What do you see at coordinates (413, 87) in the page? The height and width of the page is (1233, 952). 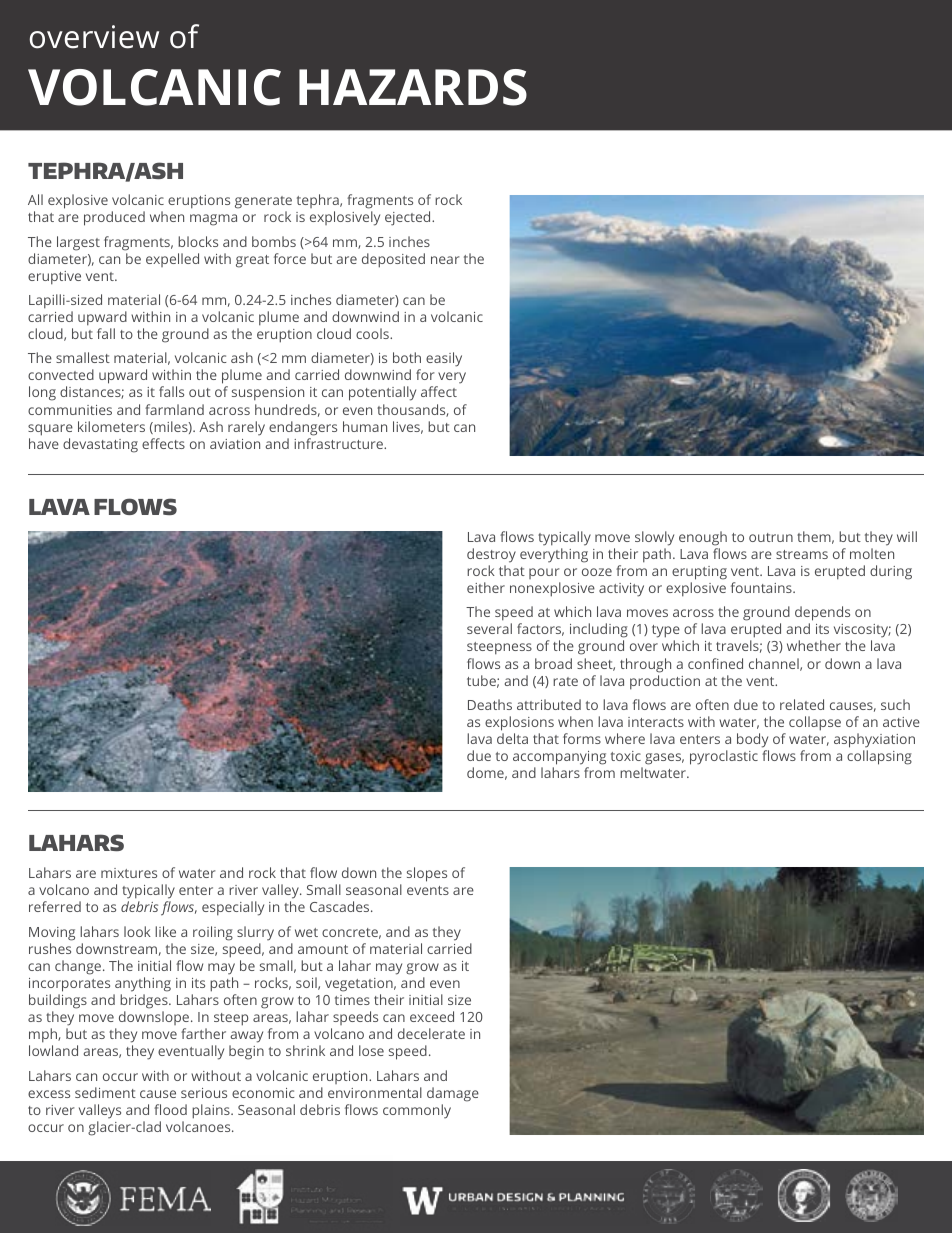 I see `HAZARDS` at bounding box center [413, 87].
